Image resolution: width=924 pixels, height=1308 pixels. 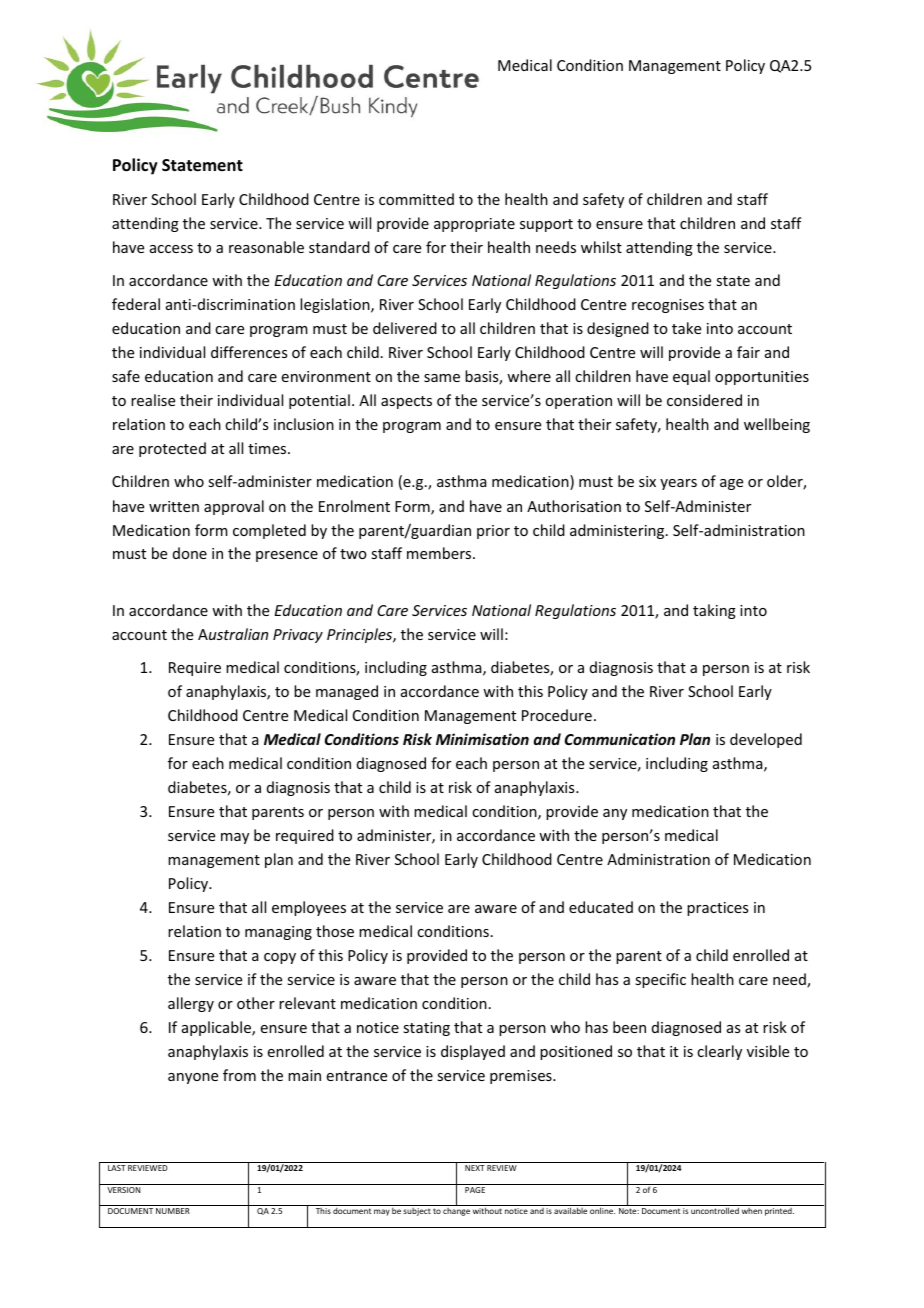 I want to click on NUMBER, so click(x=173, y=1211).
